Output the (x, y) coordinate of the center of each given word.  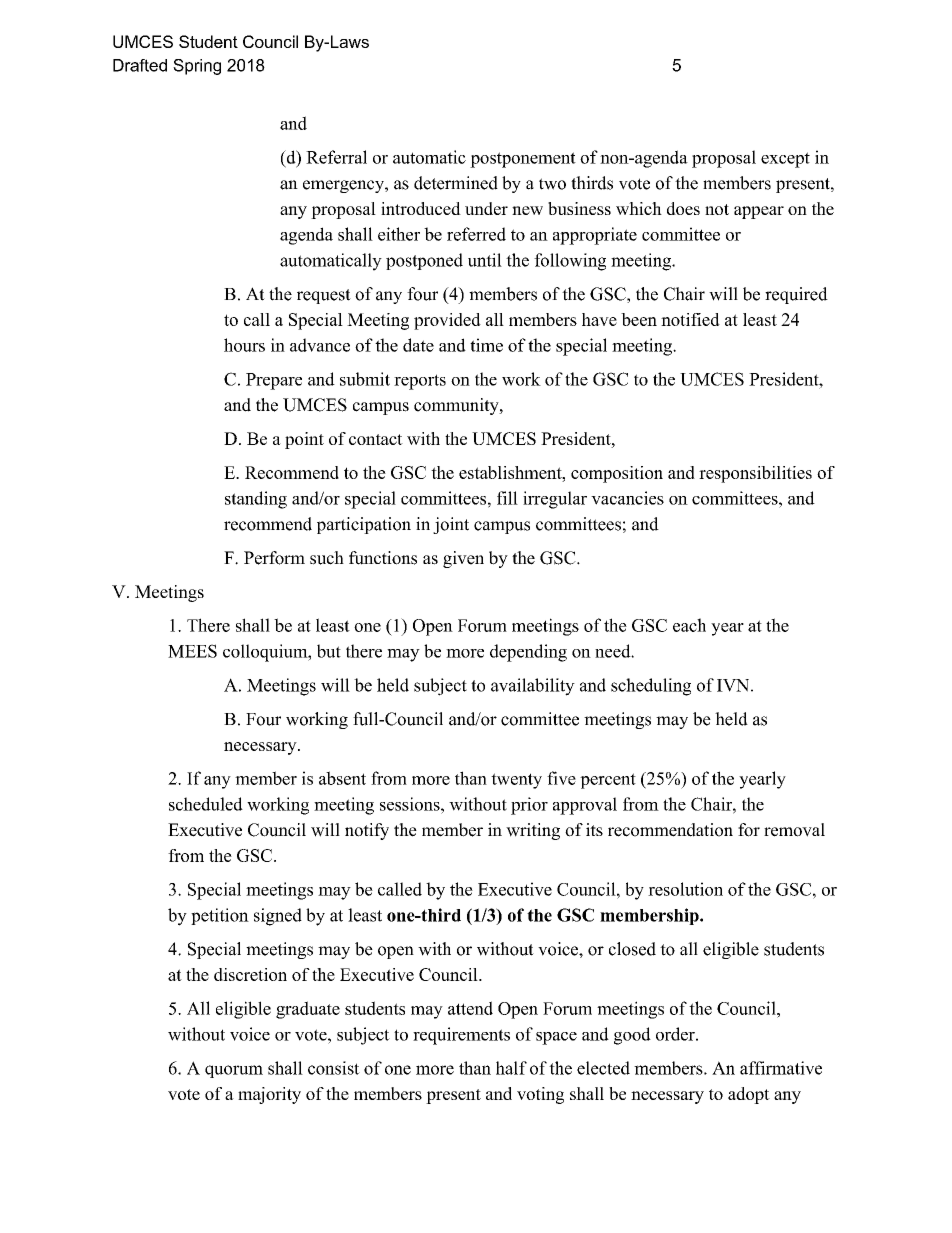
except (785, 160)
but (329, 651)
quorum (234, 1071)
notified (690, 319)
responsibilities (755, 474)
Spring (197, 67)
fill (507, 498)
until (485, 260)
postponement (523, 160)
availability (533, 687)
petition (220, 916)
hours (244, 345)
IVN (733, 685)
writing (533, 831)
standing (256, 500)
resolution (685, 889)
